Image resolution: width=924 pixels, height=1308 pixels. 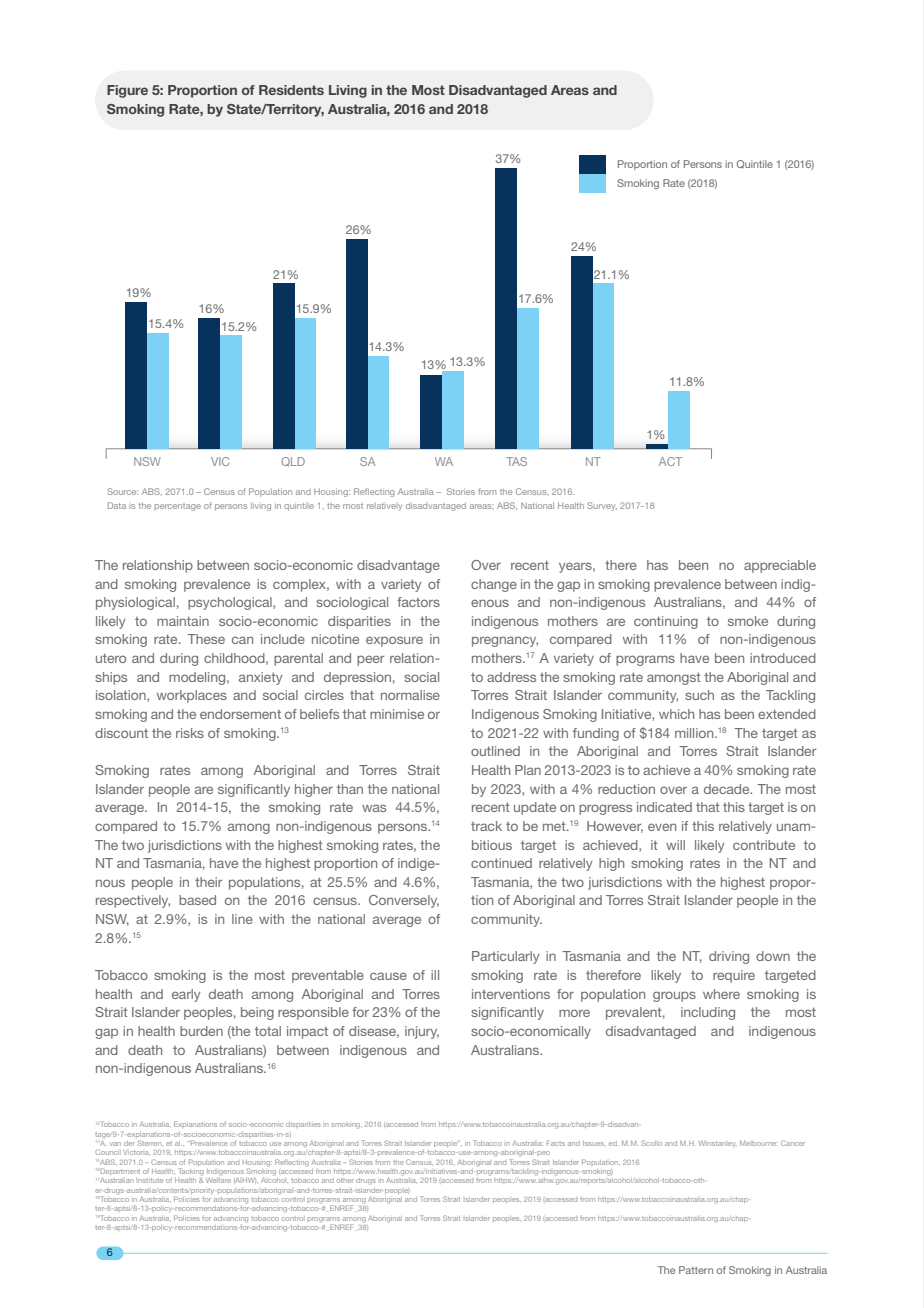 I want to click on Figure, so click(x=127, y=91).
